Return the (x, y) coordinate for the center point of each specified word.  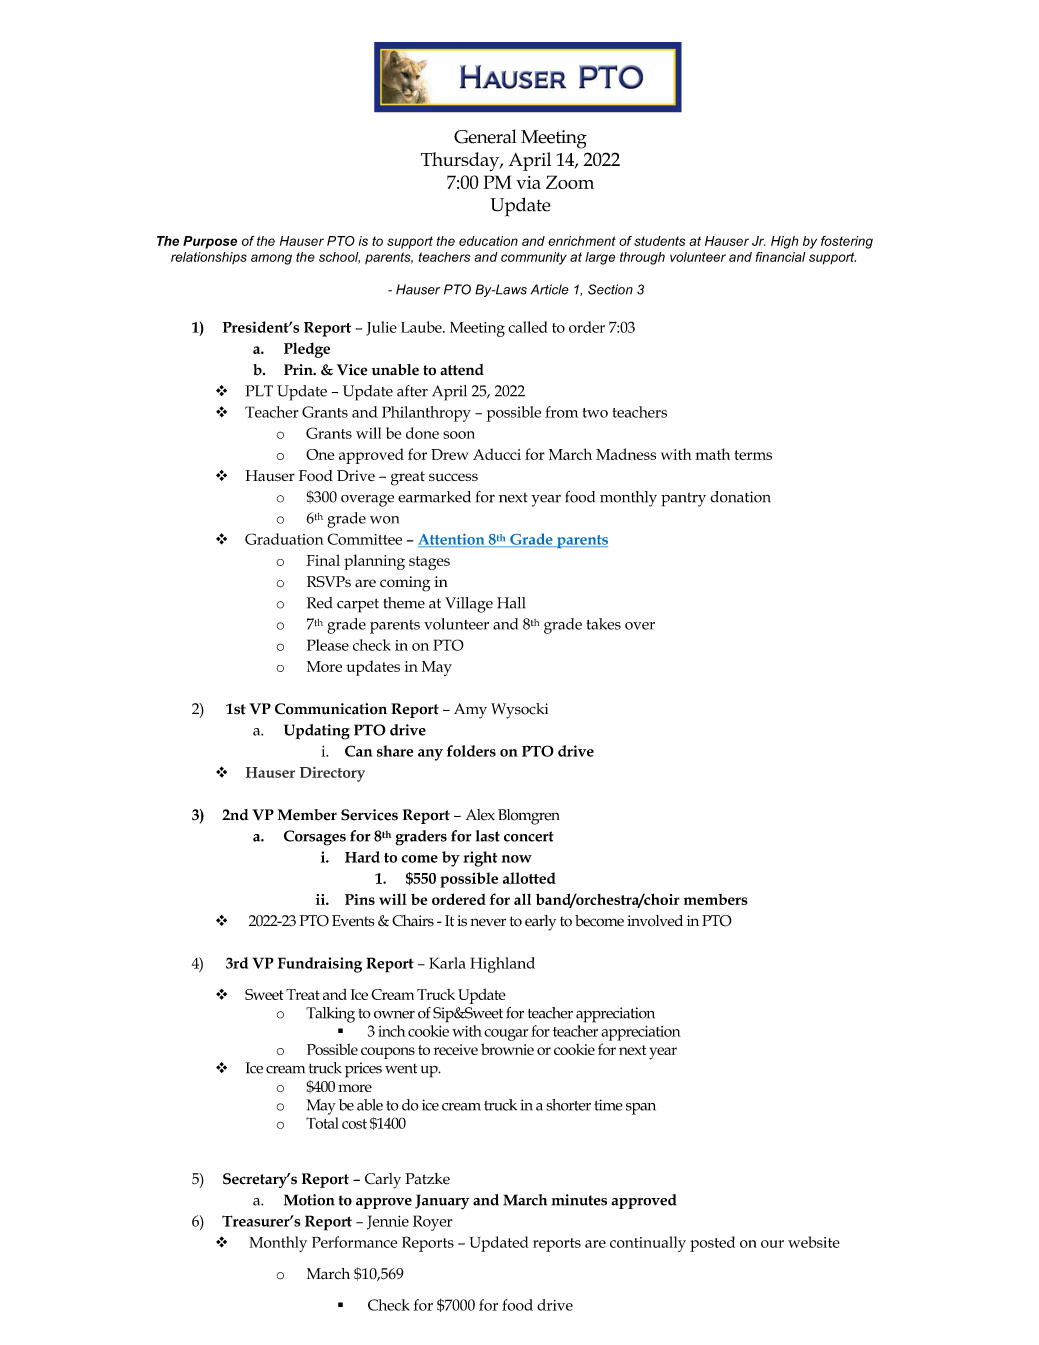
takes (603, 624)
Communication (331, 709)
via (528, 182)
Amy (470, 711)
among (271, 259)
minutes (579, 1200)
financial (781, 257)
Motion (309, 1200)
